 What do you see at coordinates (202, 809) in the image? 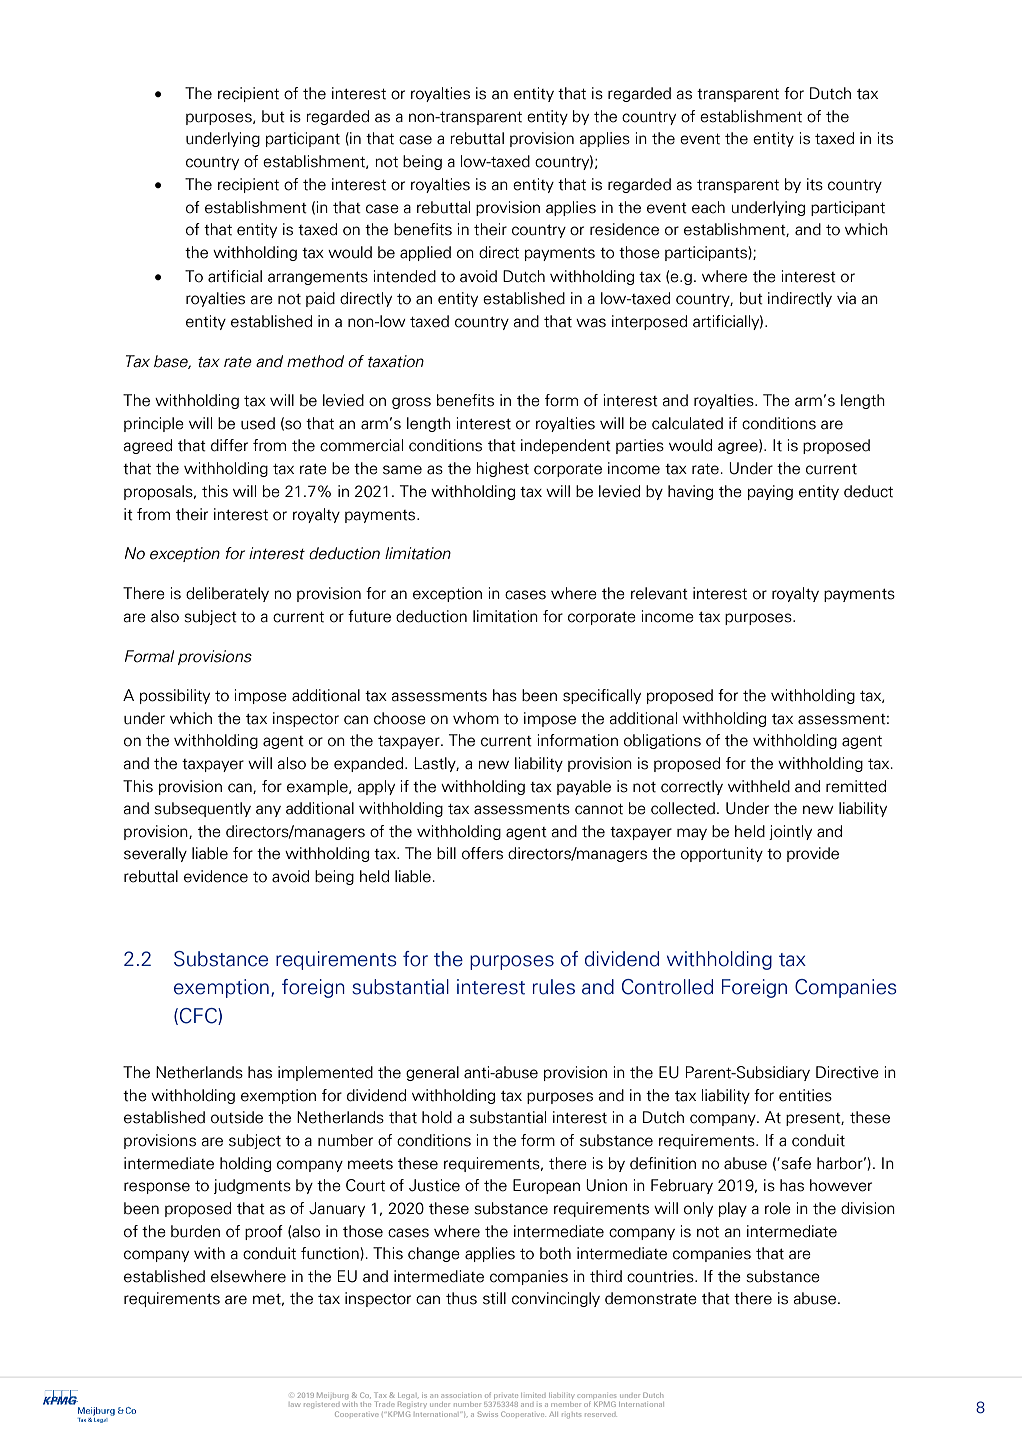
I see `subsequently` at bounding box center [202, 809].
